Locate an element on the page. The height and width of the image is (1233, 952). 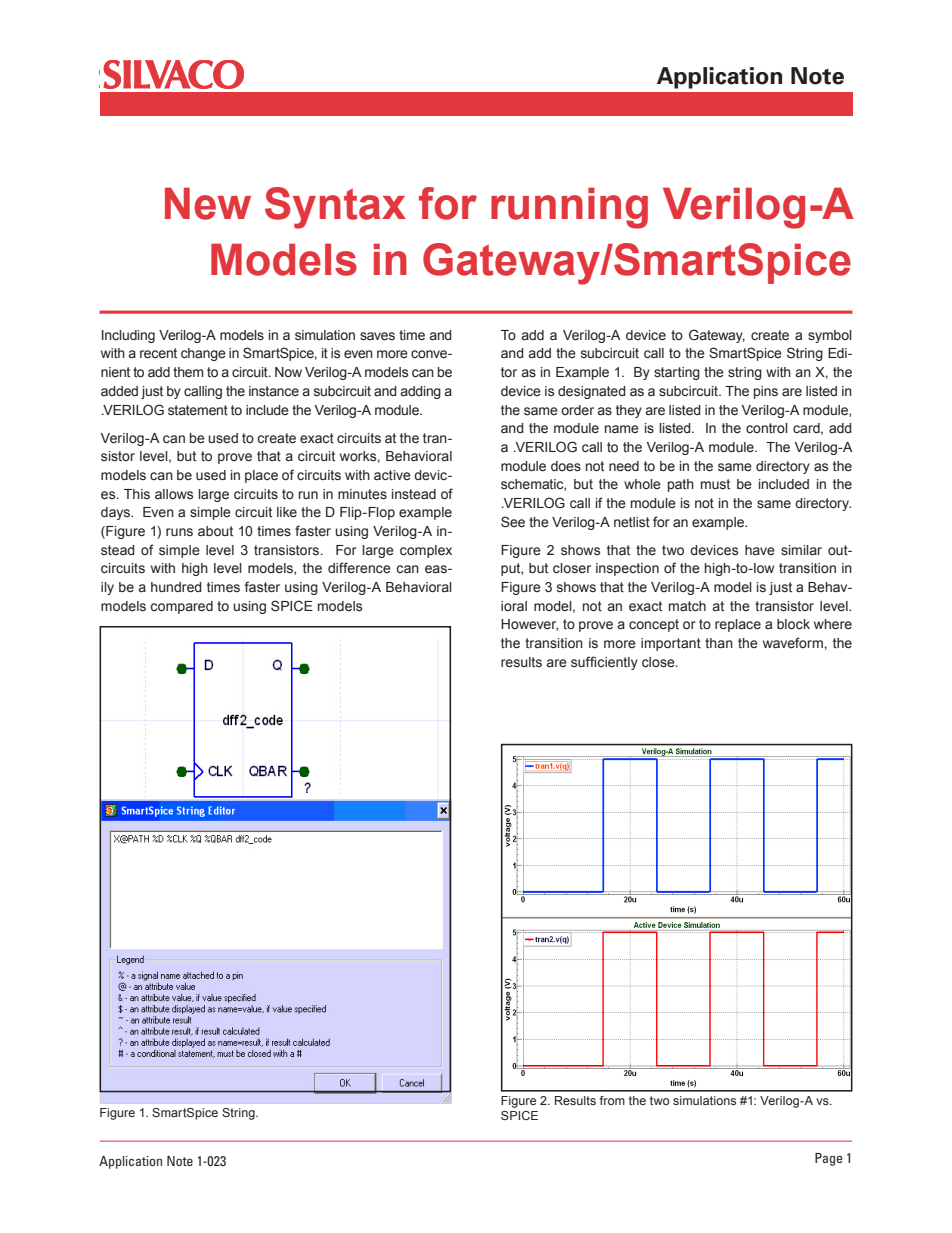
sufficiently is located at coordinates (604, 663).
